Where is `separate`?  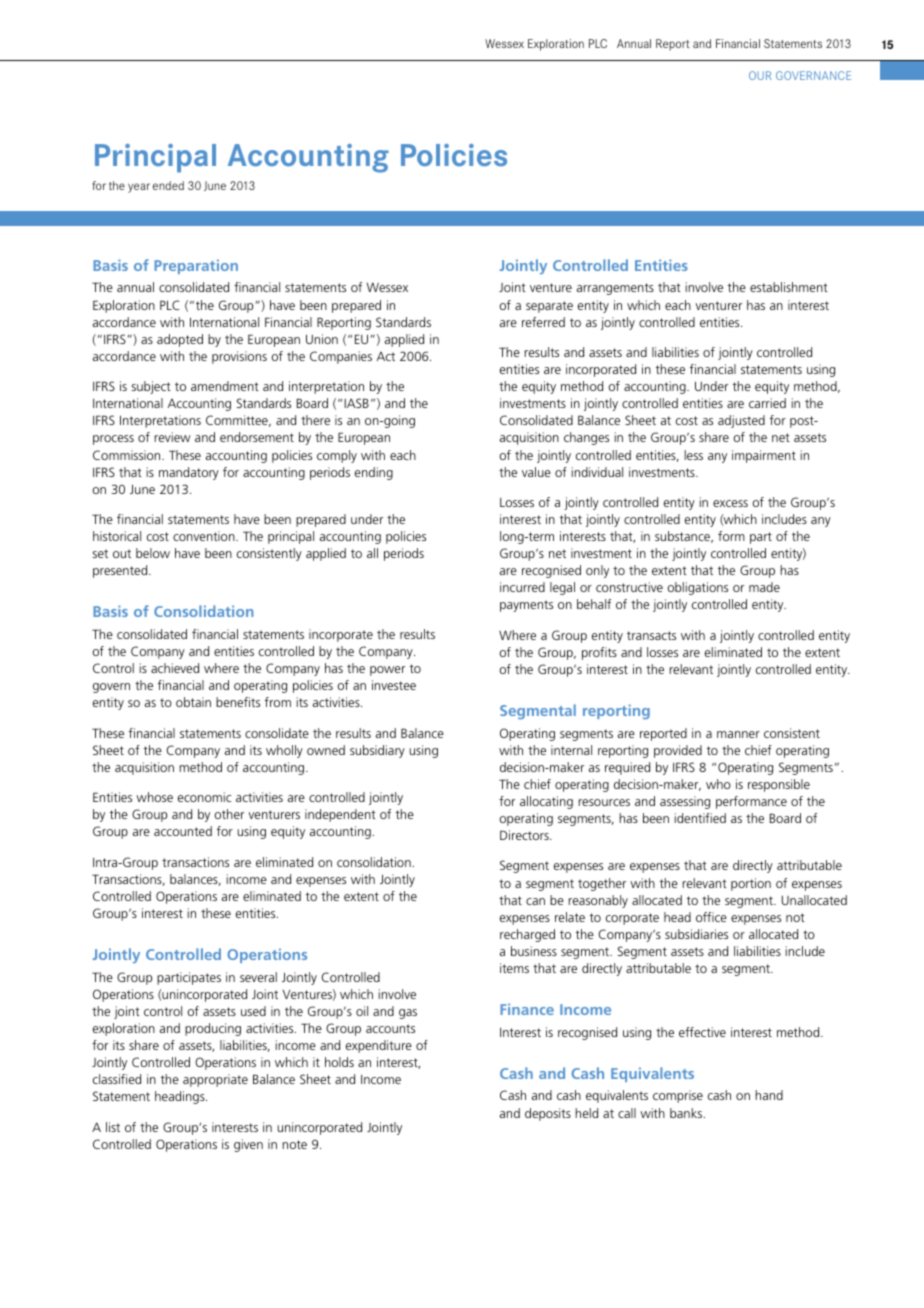 separate is located at coordinates (549, 307).
